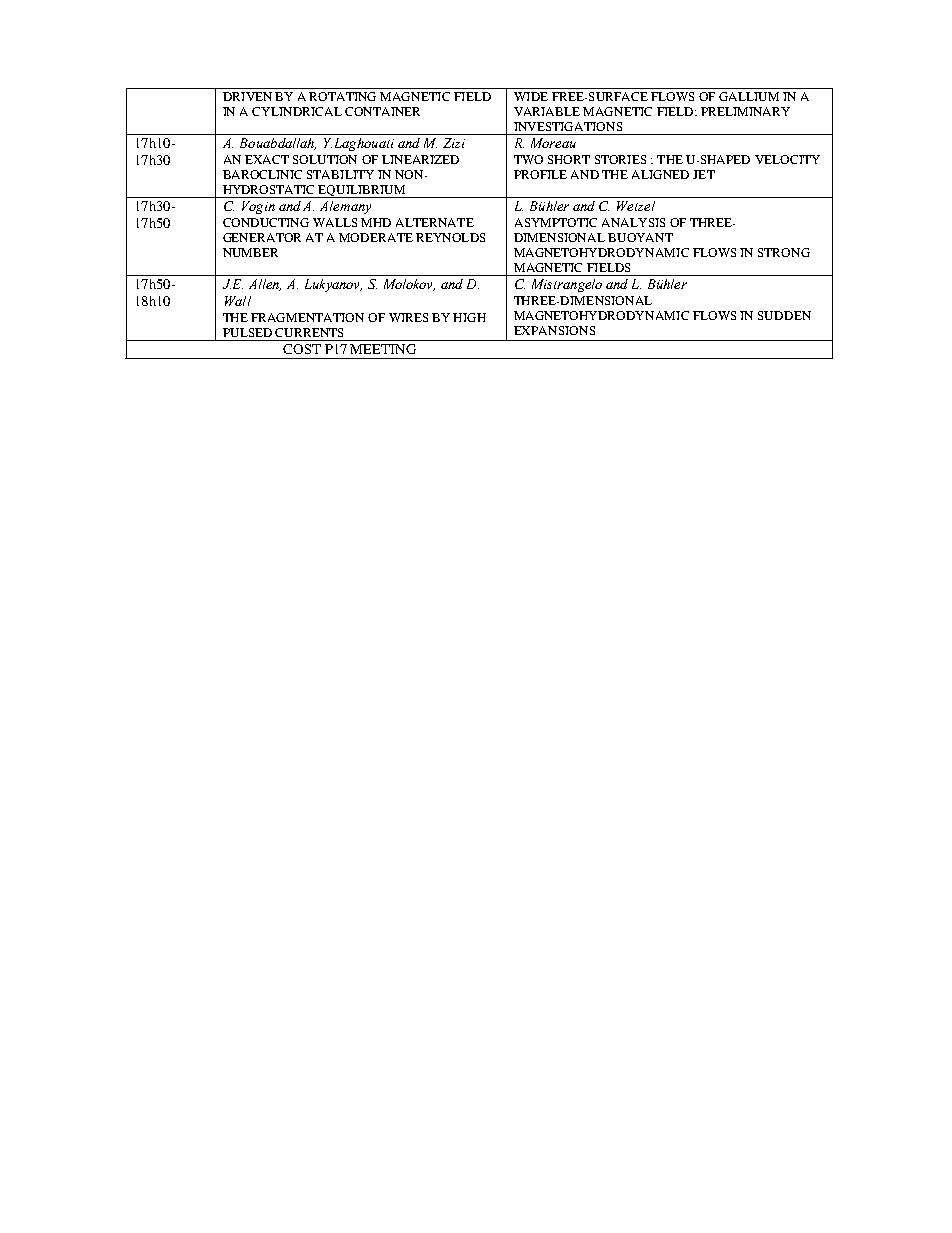  I want to click on WIDE, so click(531, 96).
